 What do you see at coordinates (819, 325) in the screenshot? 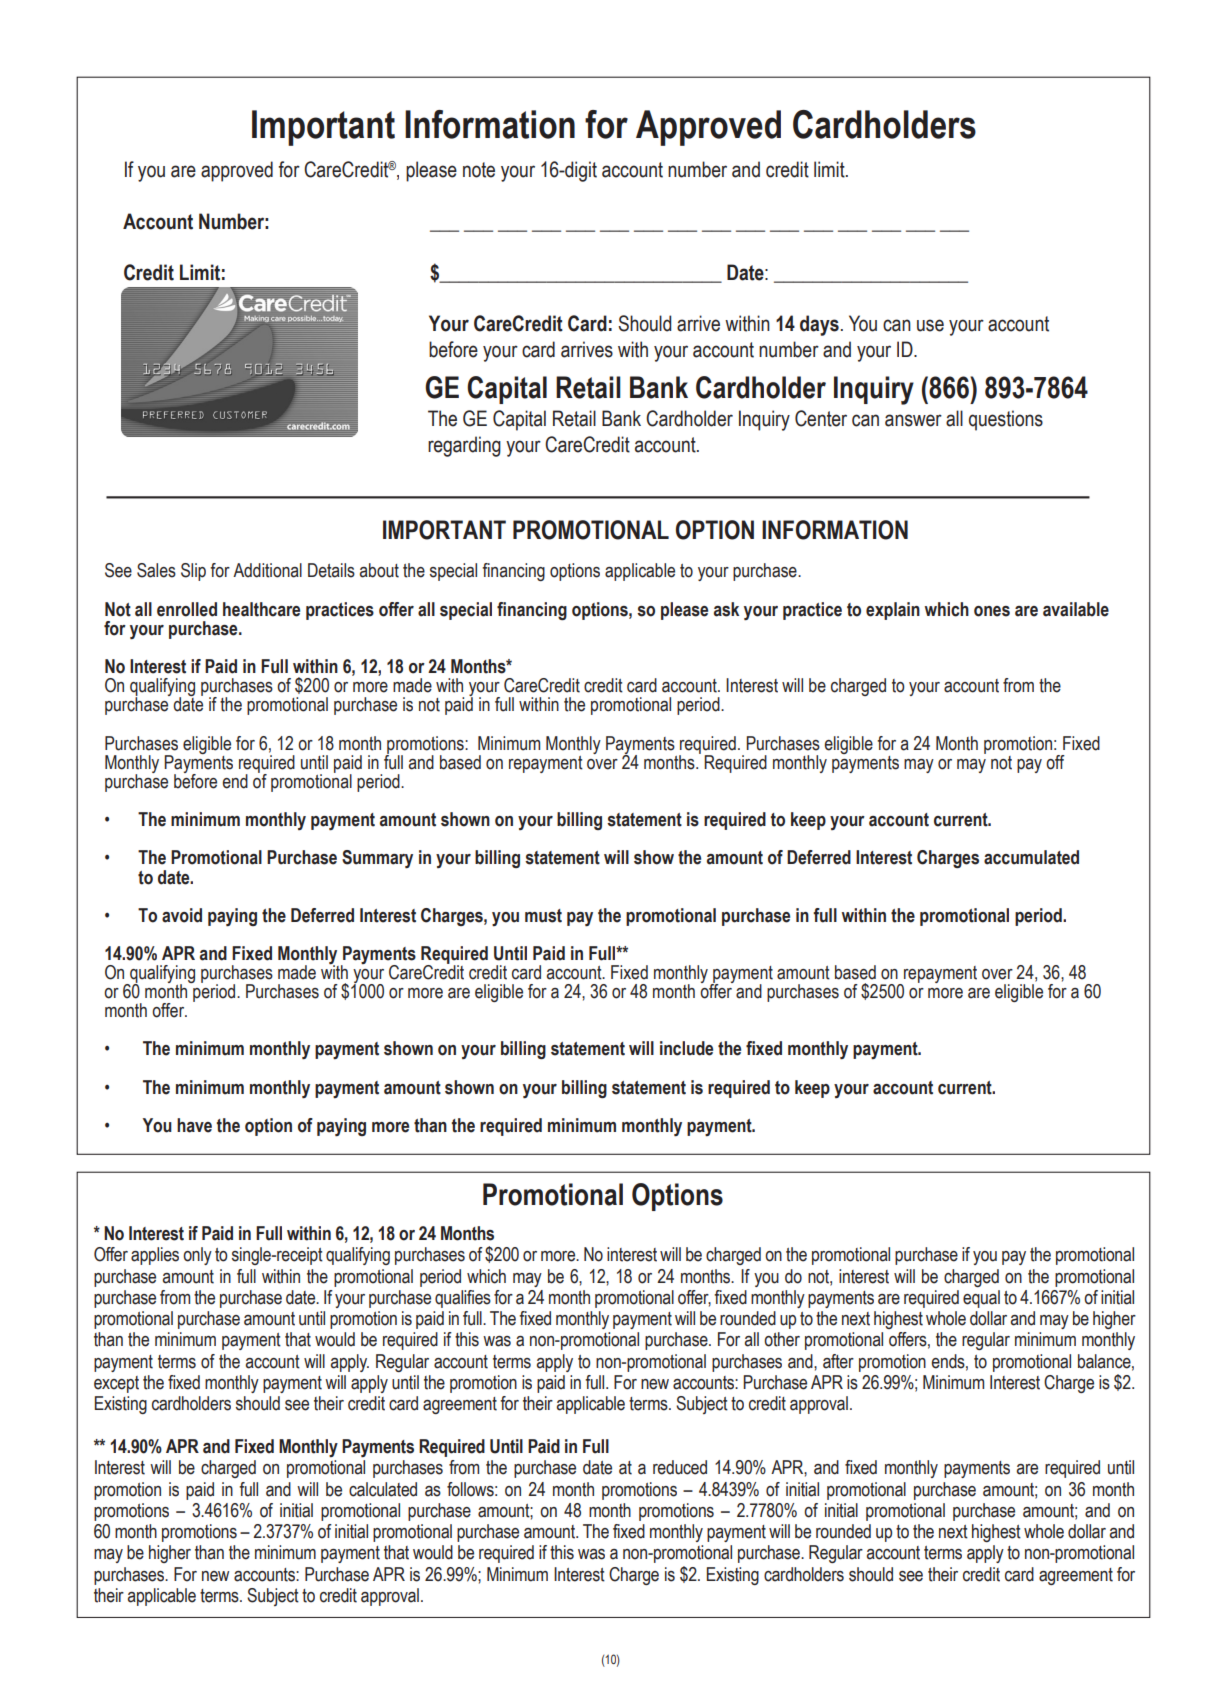
I see `days` at bounding box center [819, 325].
